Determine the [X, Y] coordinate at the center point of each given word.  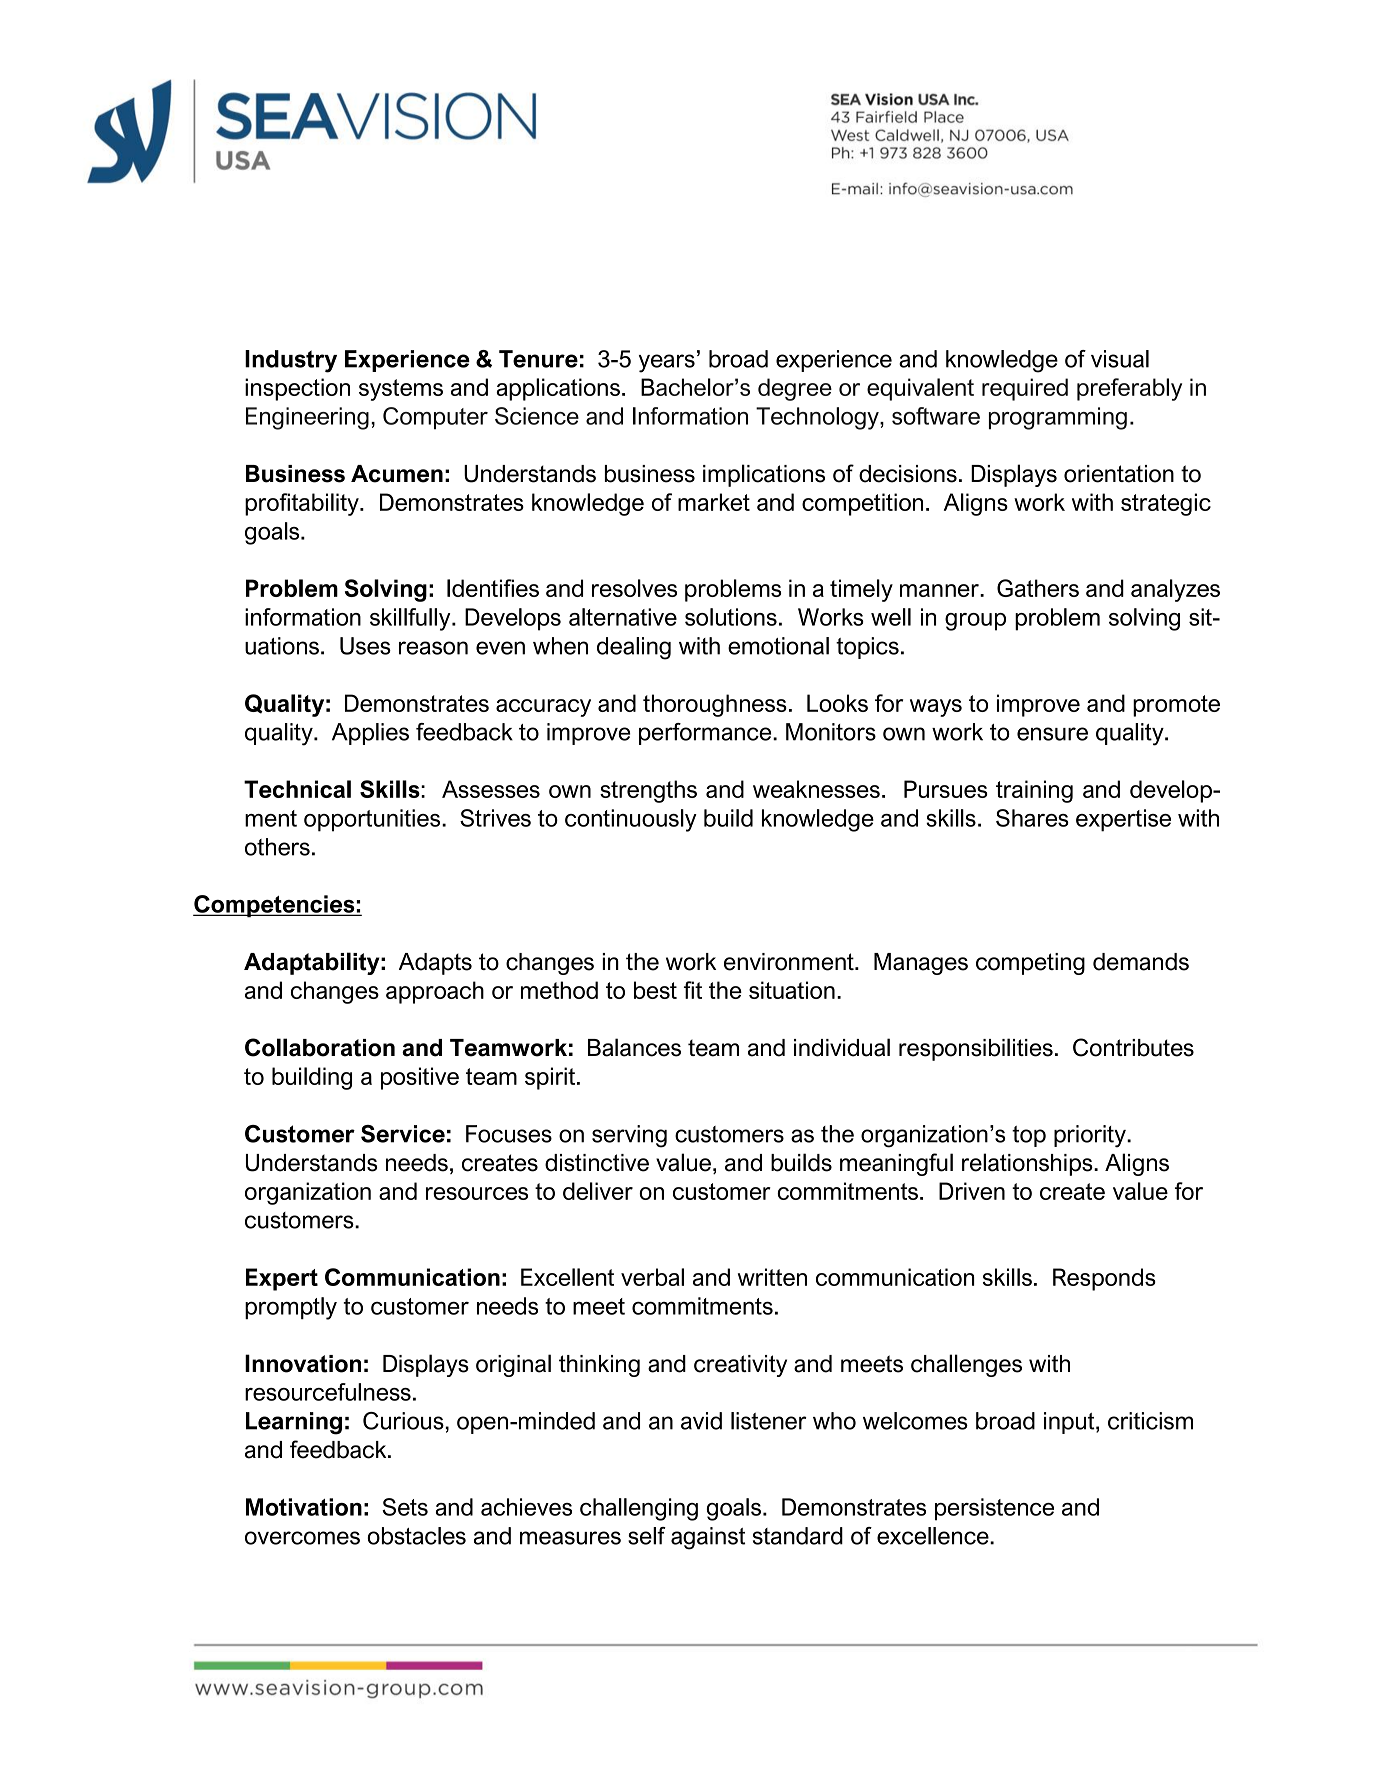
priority [1091, 1136]
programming [1058, 418]
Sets [405, 1507]
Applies [370, 734]
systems [401, 390]
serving [629, 1136]
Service [403, 1134]
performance [706, 734]
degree [795, 389]
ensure [1052, 734]
